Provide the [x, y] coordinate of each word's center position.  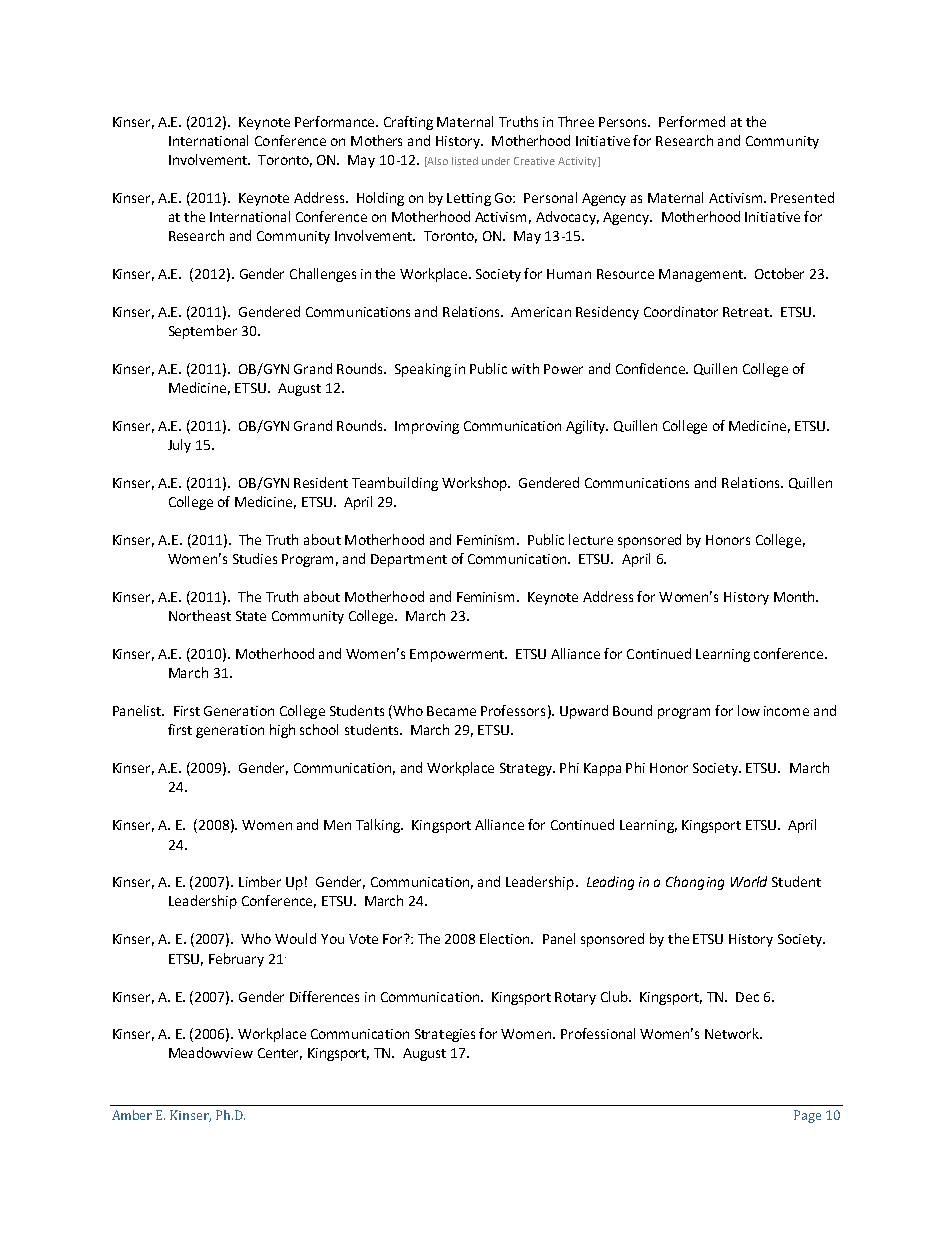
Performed [692, 121]
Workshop [475, 484]
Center [280, 1054]
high [282, 731]
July [179, 446]
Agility [587, 427]
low [749, 710]
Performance [336, 121]
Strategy [527, 769]
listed [465, 161]
